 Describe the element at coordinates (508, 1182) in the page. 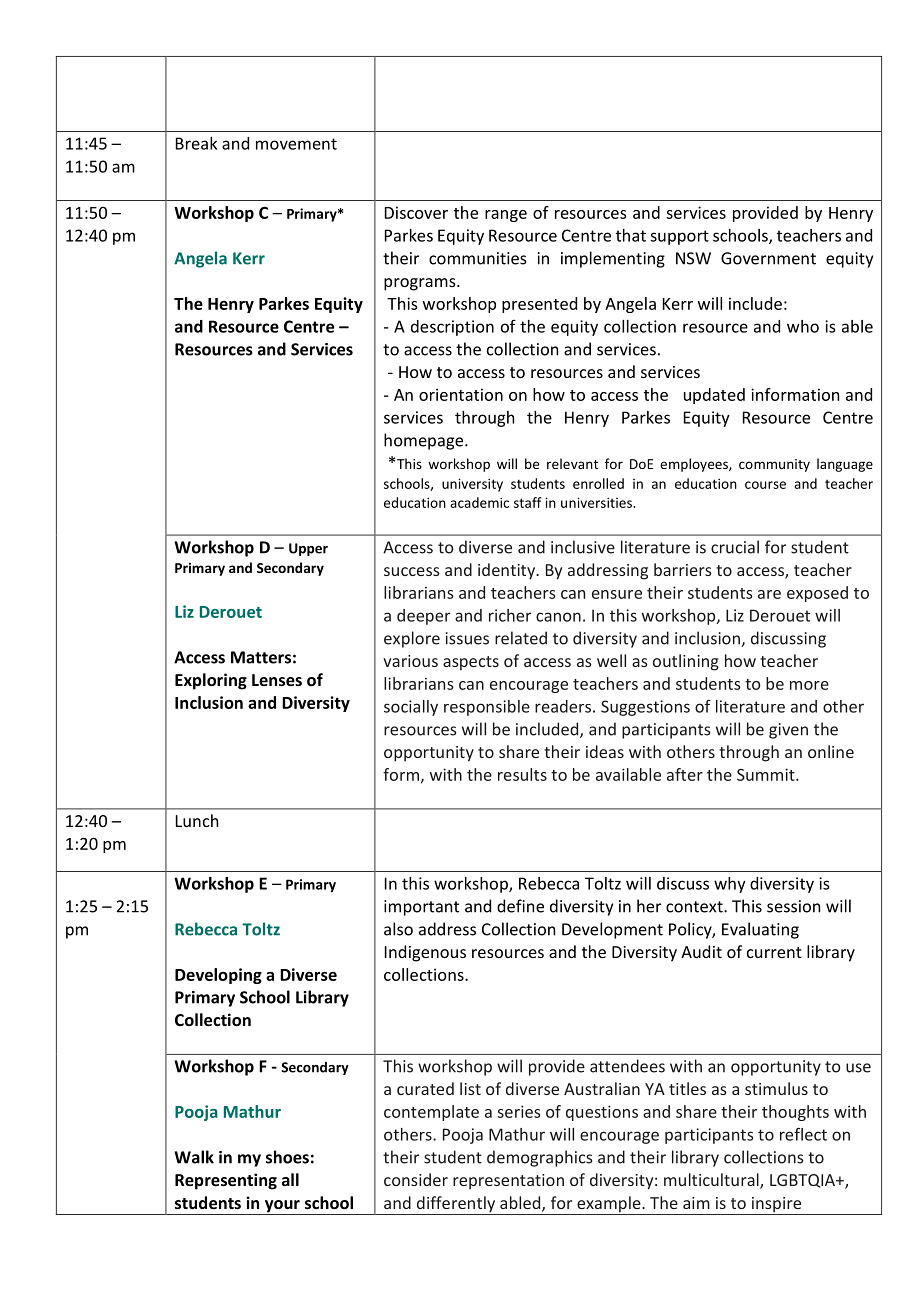

I see `representation` at that location.
